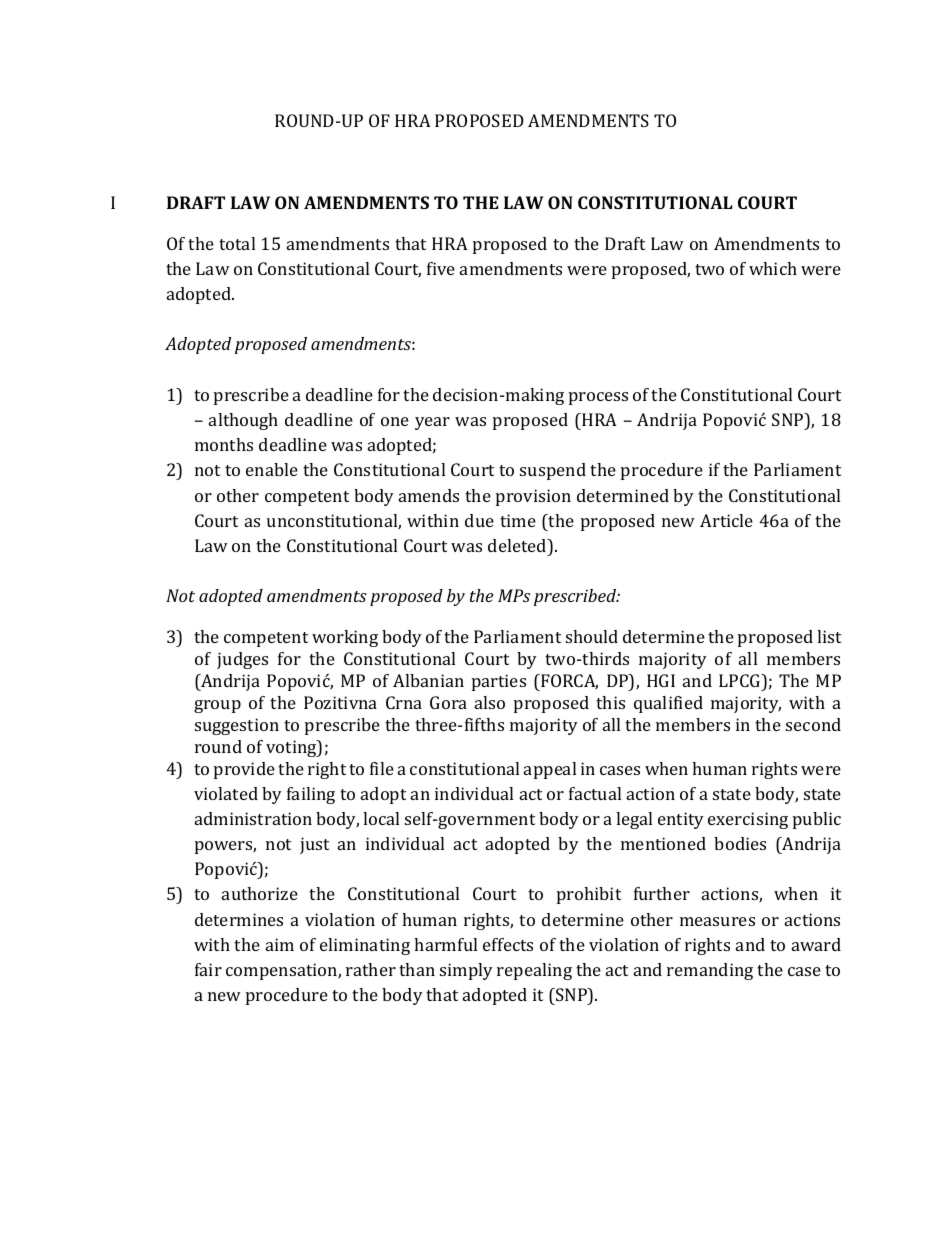 The width and height of the screenshot is (952, 1233). I want to click on measures, so click(717, 921).
